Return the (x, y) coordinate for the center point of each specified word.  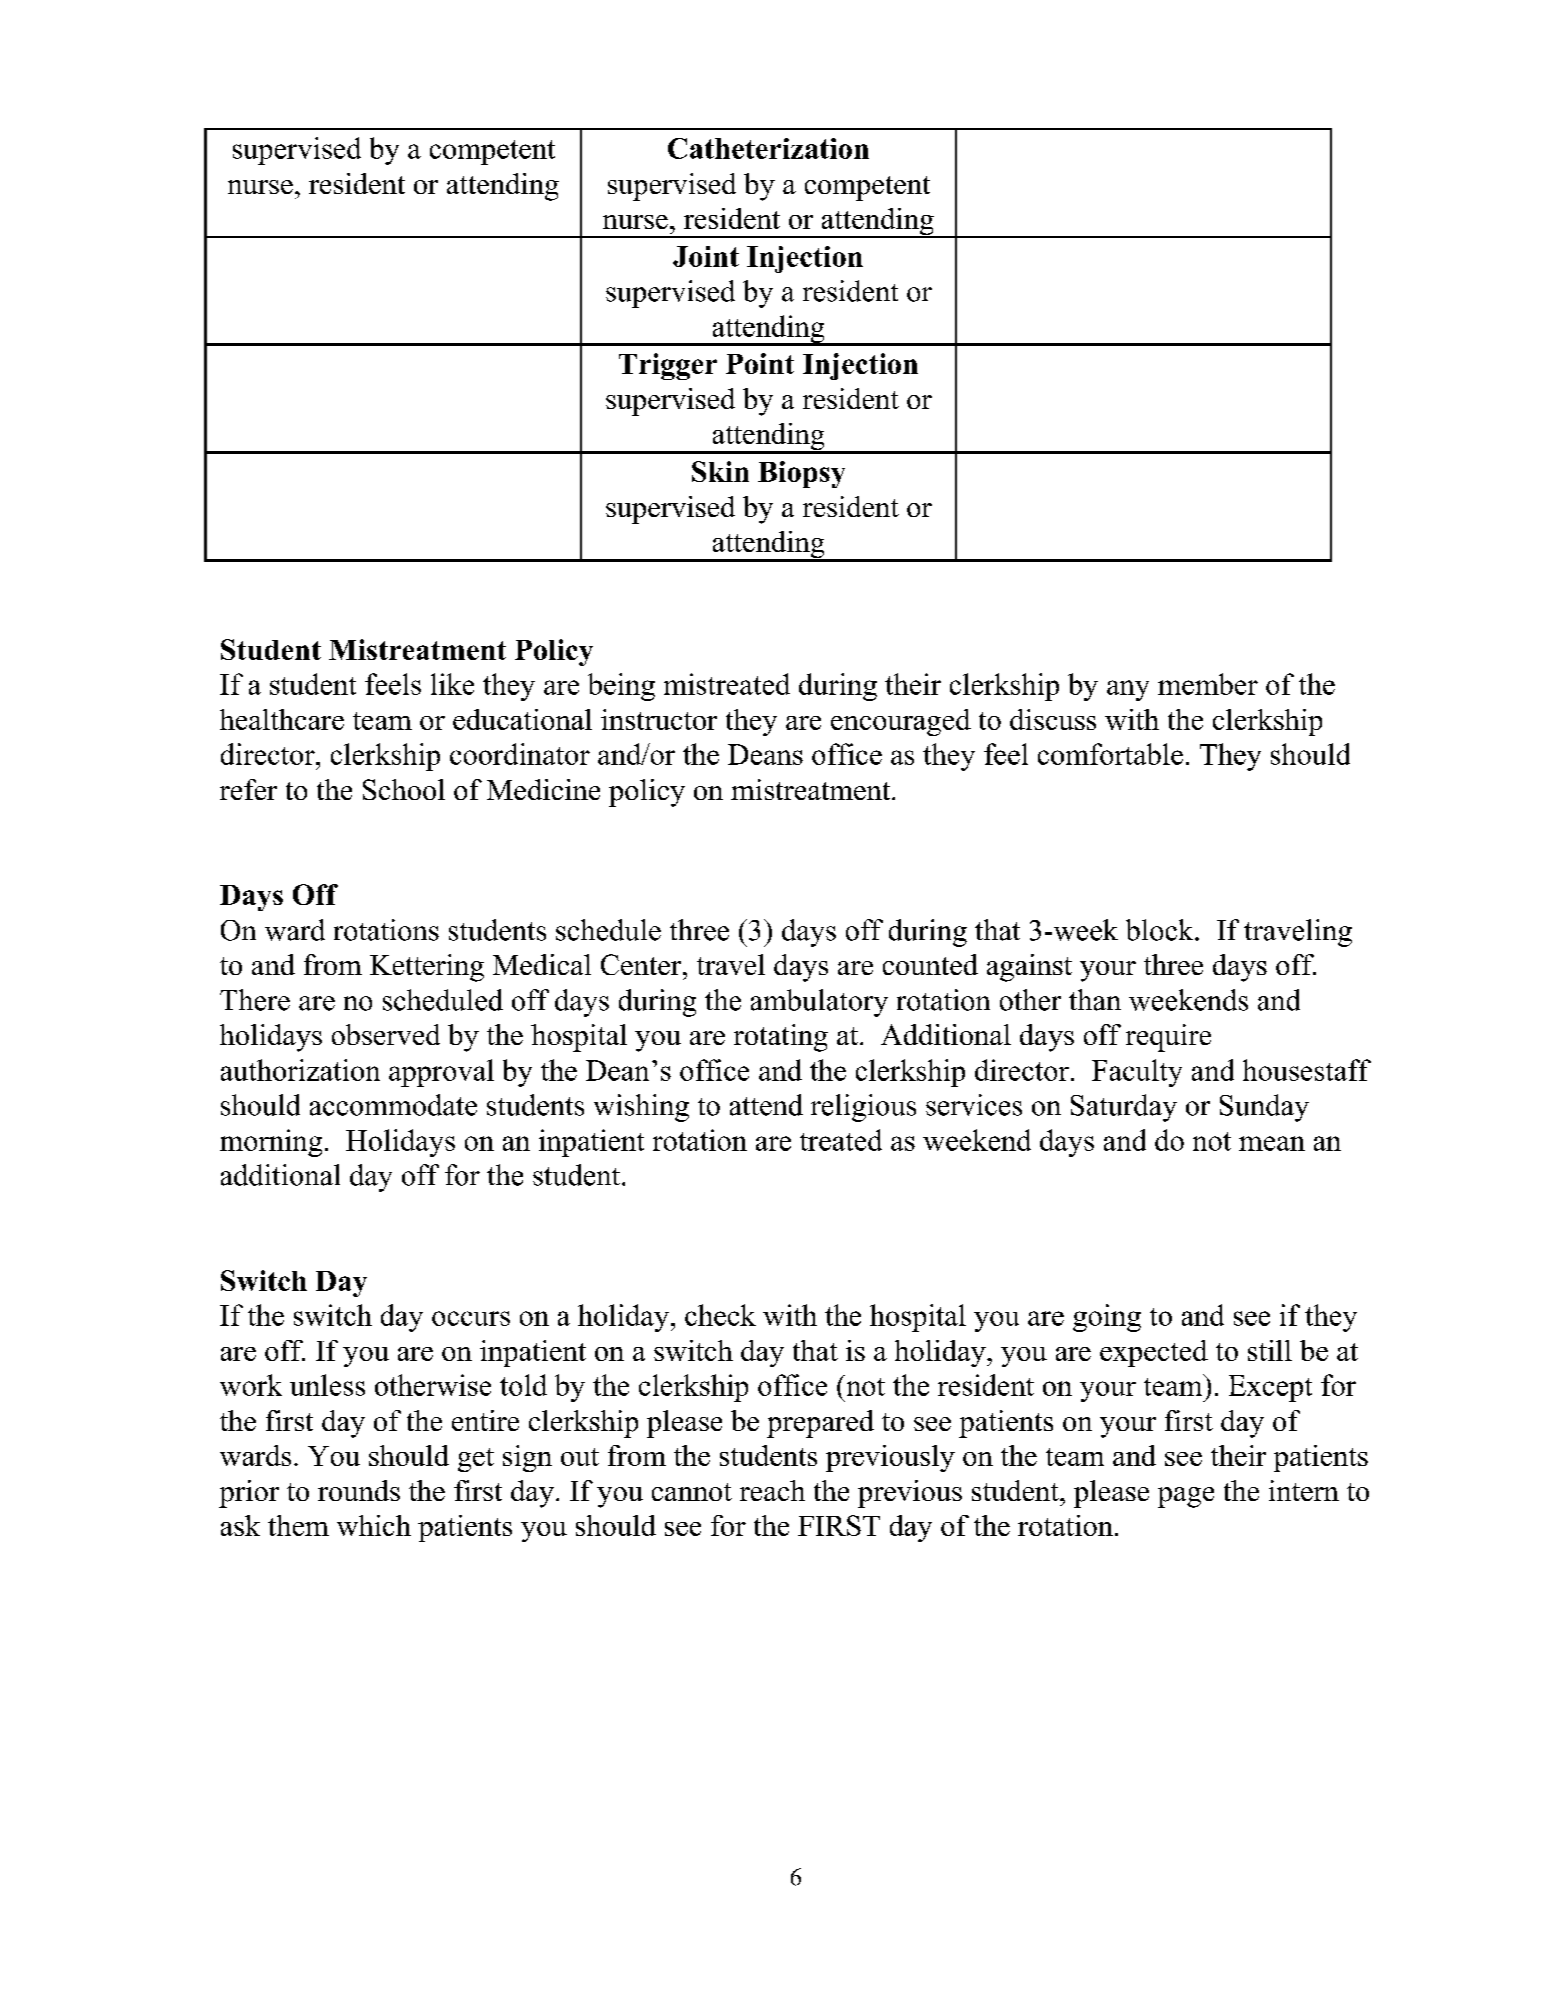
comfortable (1110, 754)
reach (772, 1490)
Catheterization (768, 148)
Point (760, 363)
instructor (659, 719)
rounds (359, 1490)
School (404, 789)
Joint (706, 256)
